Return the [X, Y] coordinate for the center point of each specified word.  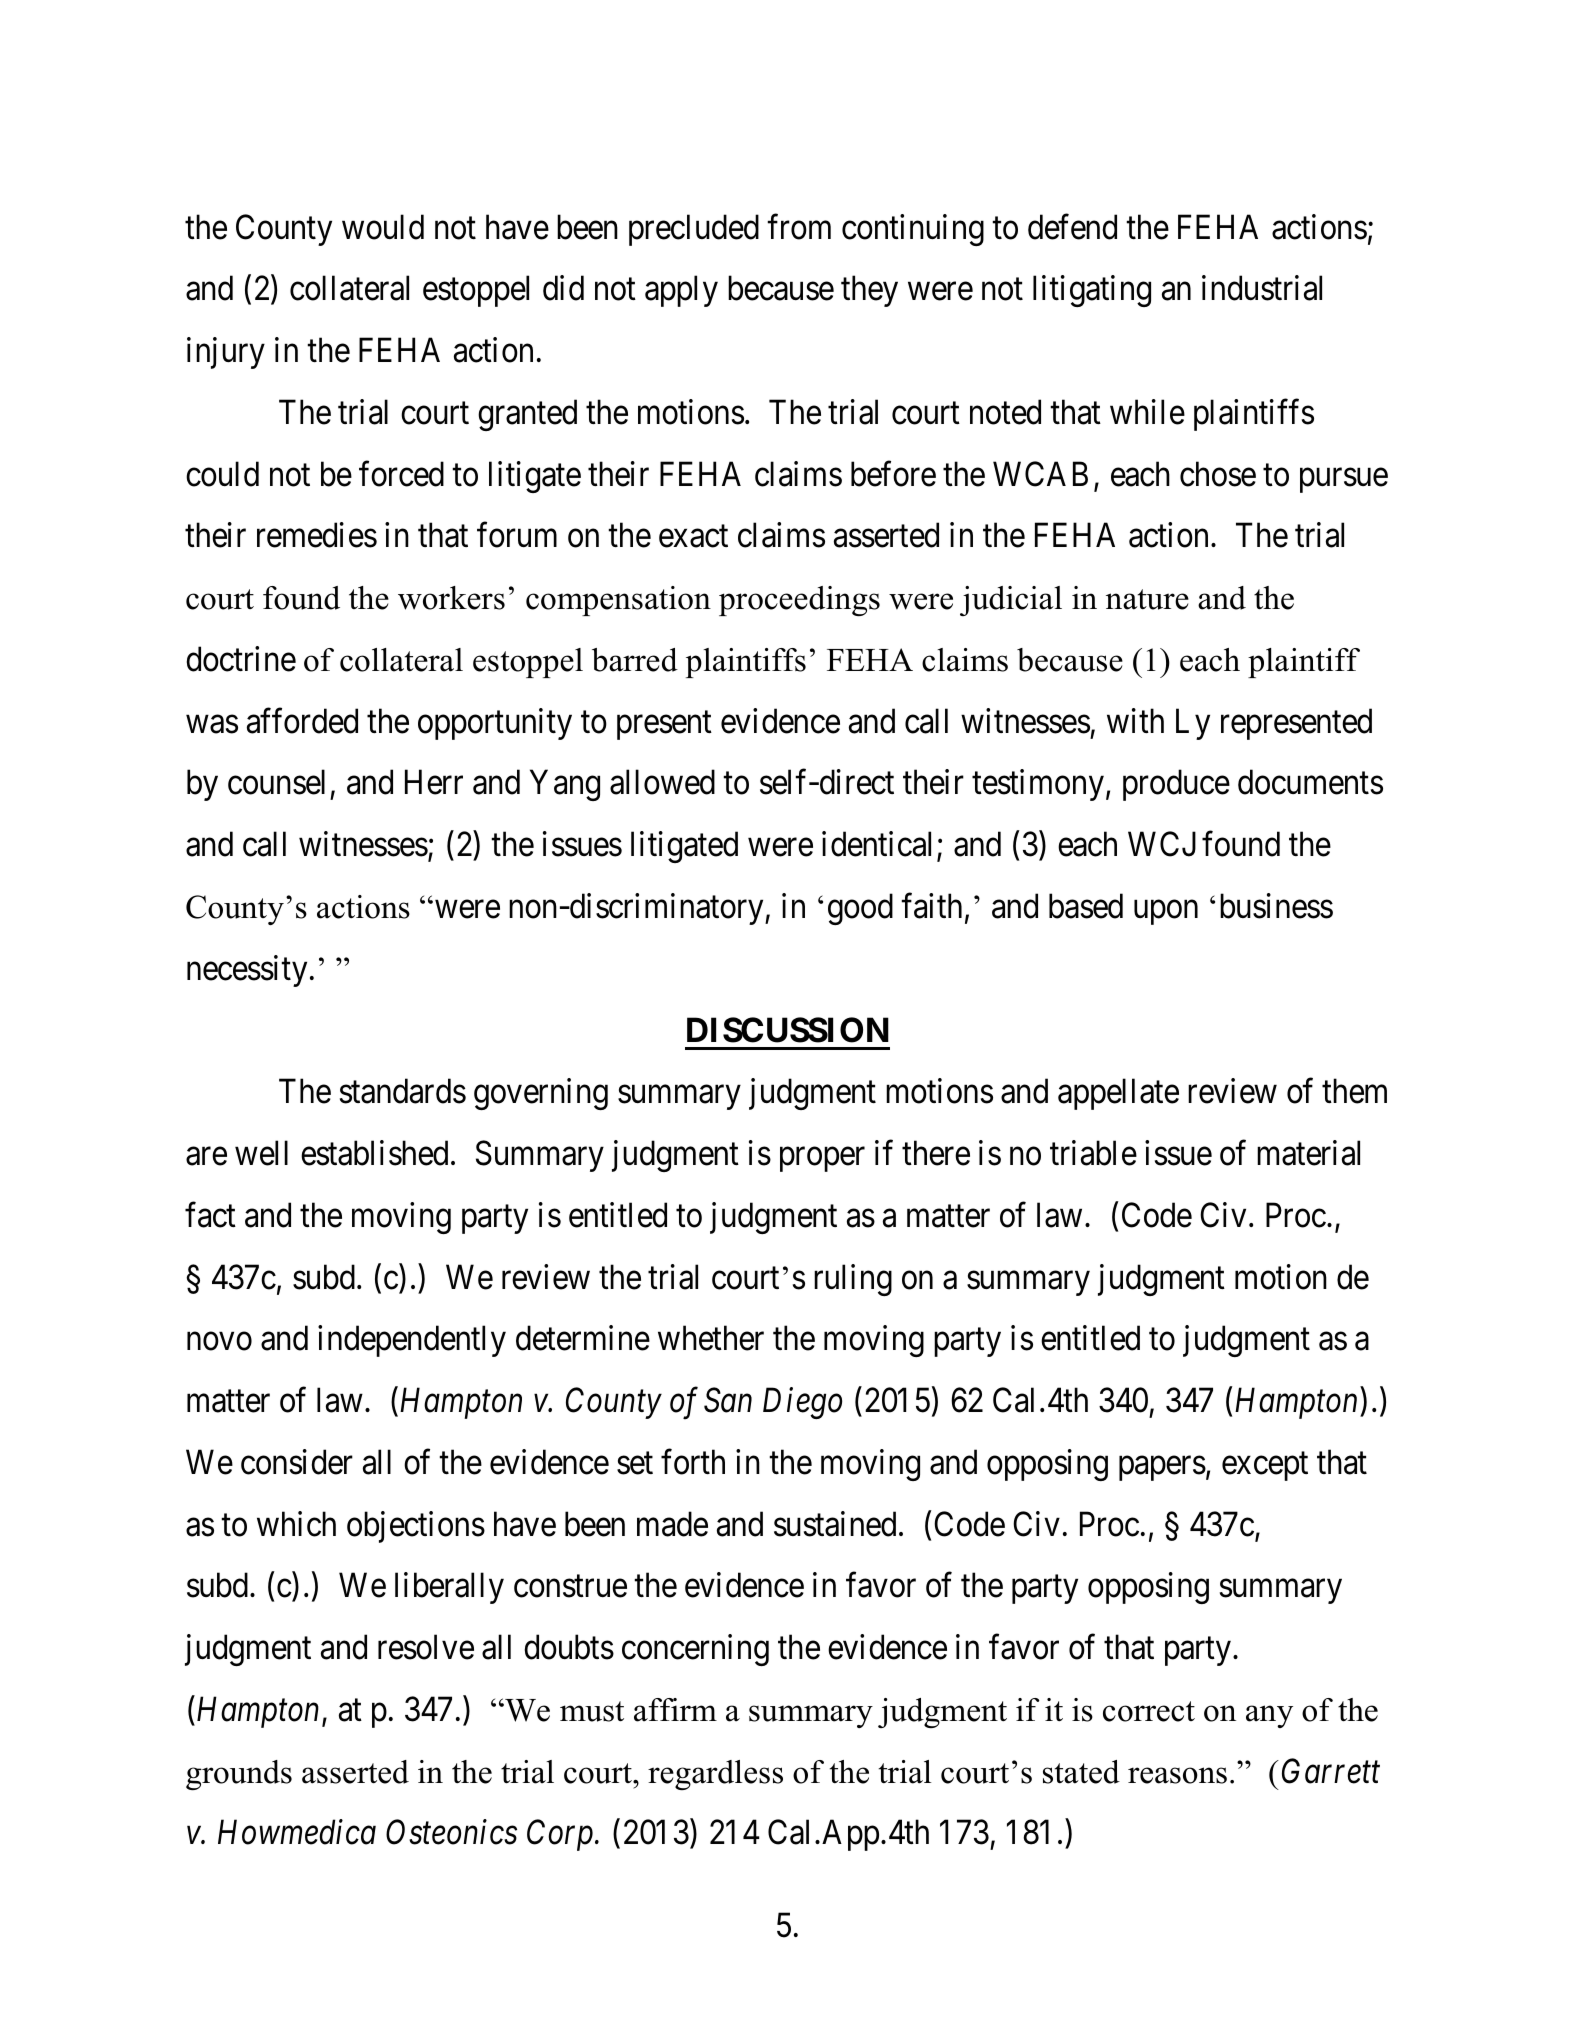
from [799, 227]
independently [412, 1341]
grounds [239, 1775]
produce [1176, 785]
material [1308, 1153]
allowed [662, 782]
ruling [853, 1280]
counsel [276, 782]
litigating [1092, 291]
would [383, 227]
